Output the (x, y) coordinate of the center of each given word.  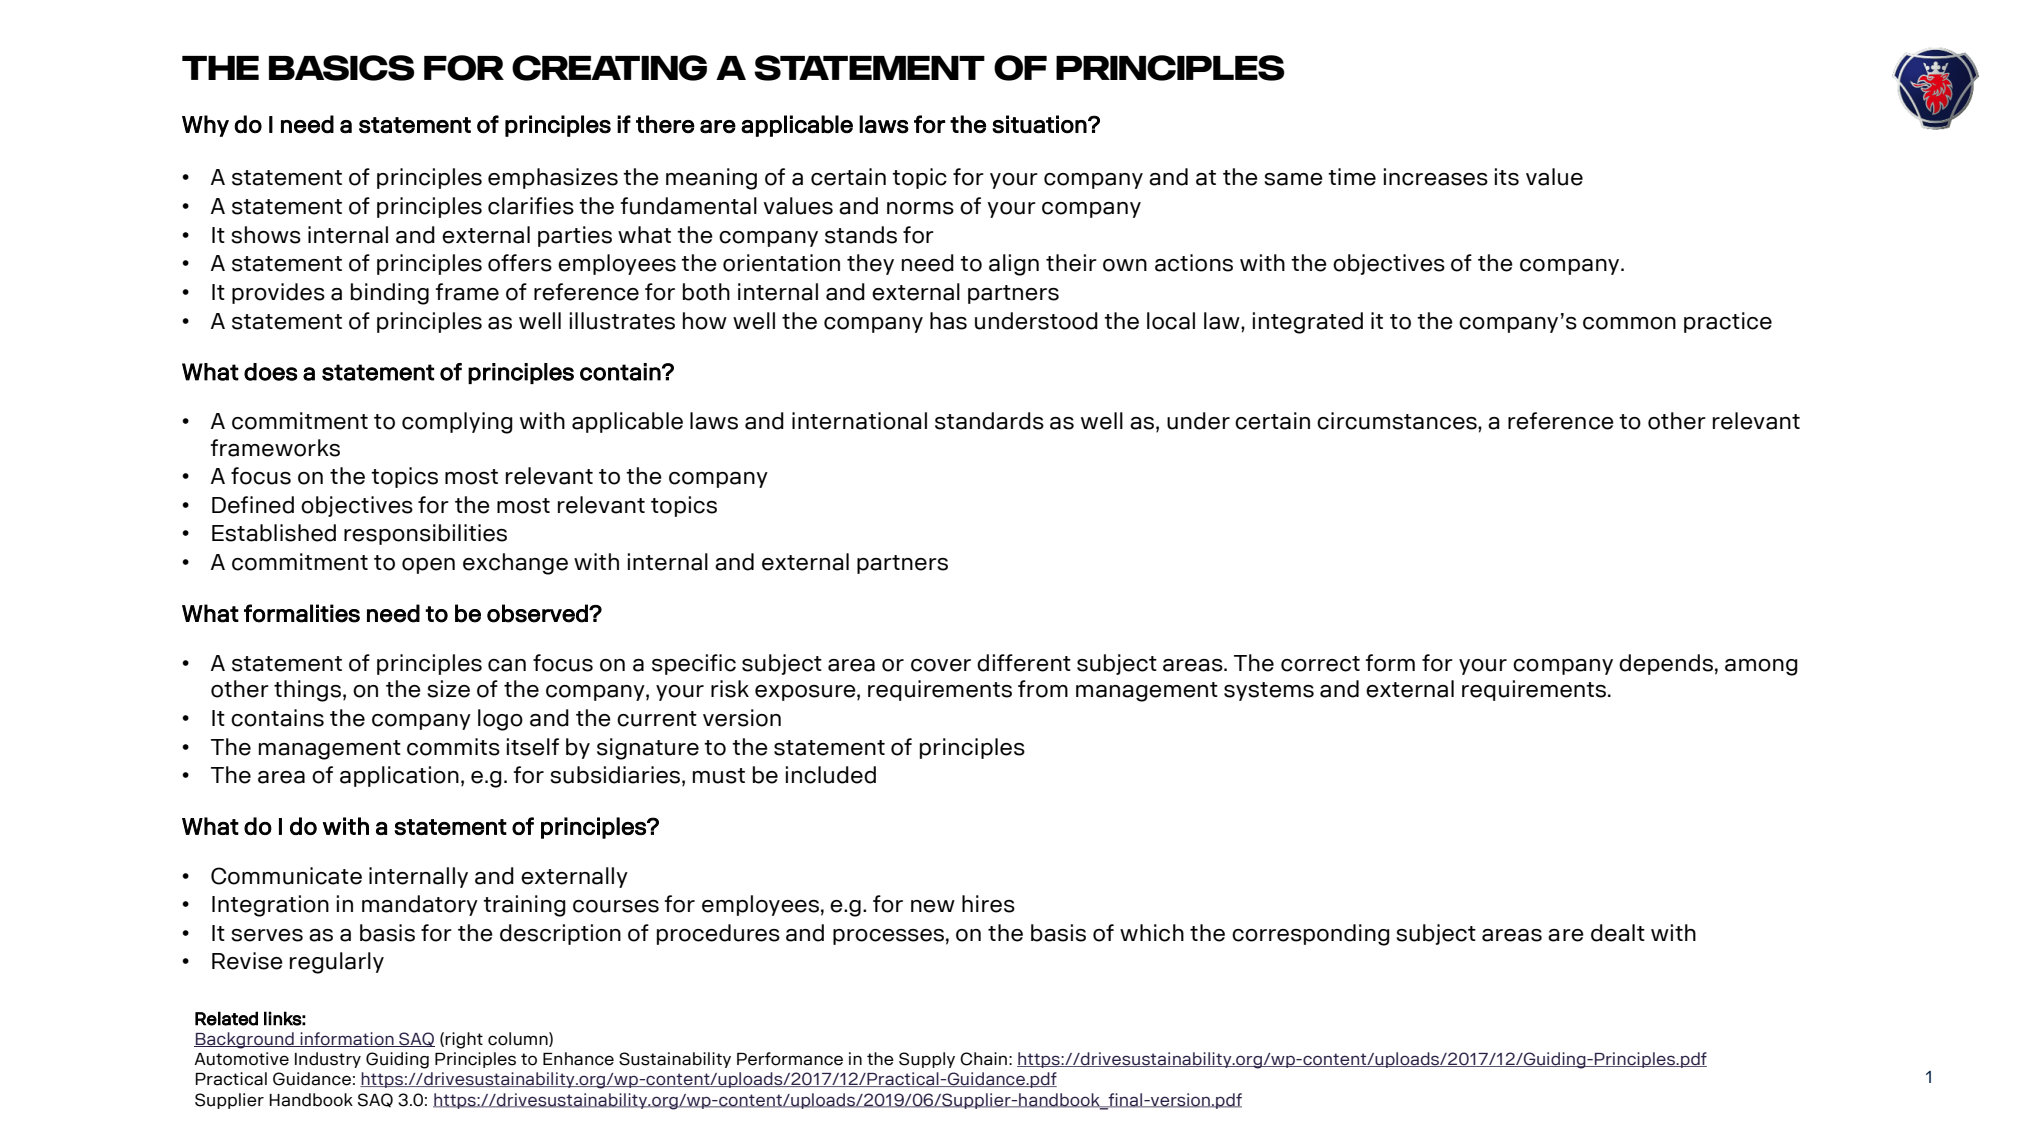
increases (1436, 177)
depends (1666, 664)
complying (457, 423)
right (464, 1040)
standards (989, 421)
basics (342, 68)
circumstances (1398, 421)
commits (453, 747)
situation (1039, 124)
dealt (1618, 933)
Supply (927, 1060)
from (1043, 689)
